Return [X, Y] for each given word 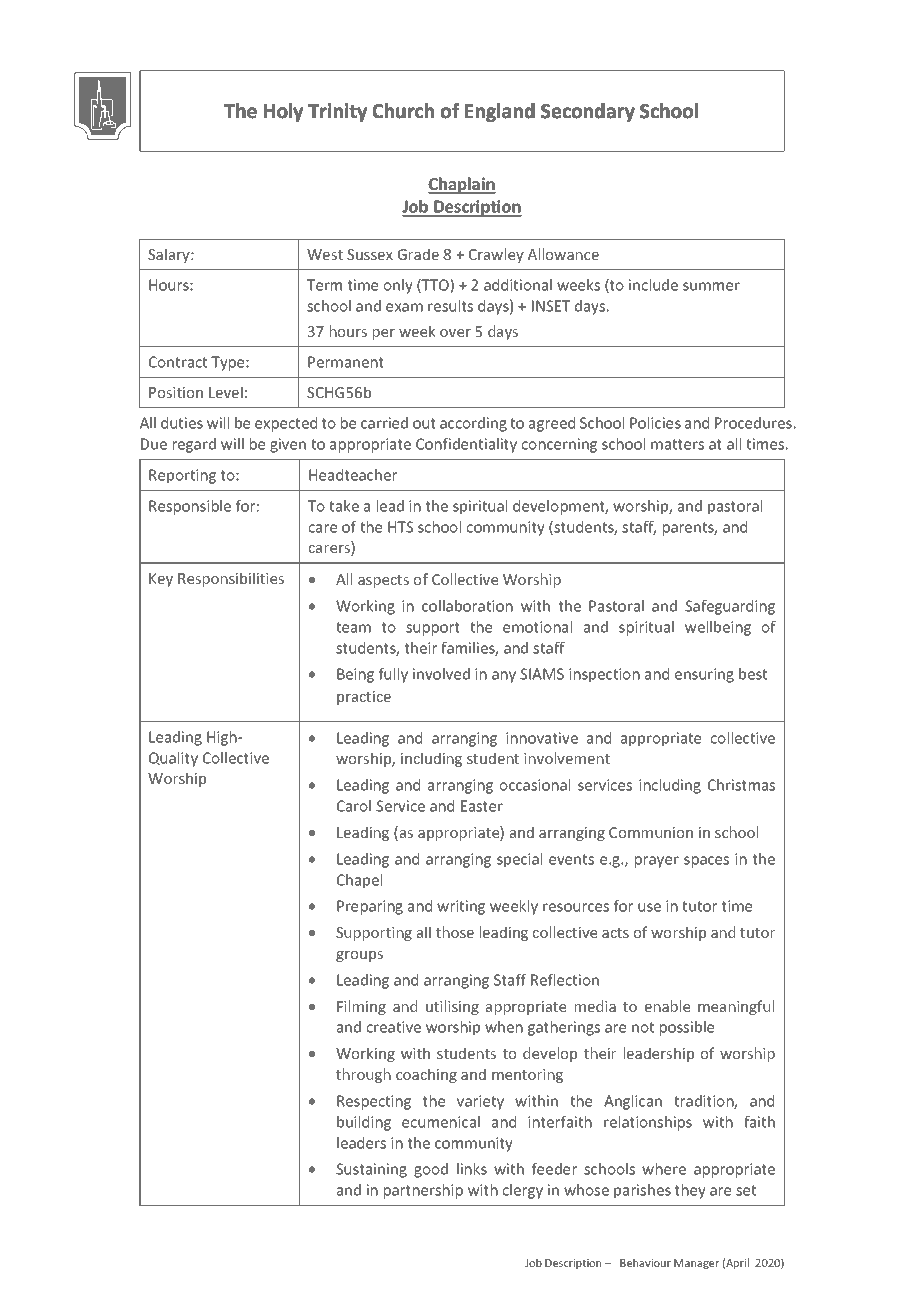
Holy [283, 112]
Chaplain [462, 185]
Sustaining [371, 1170]
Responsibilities [231, 579]
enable [667, 1006]
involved [441, 674]
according [473, 424]
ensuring [704, 675]
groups [359, 956]
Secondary [588, 112]
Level [226, 392]
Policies [655, 423]
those [455, 932]
